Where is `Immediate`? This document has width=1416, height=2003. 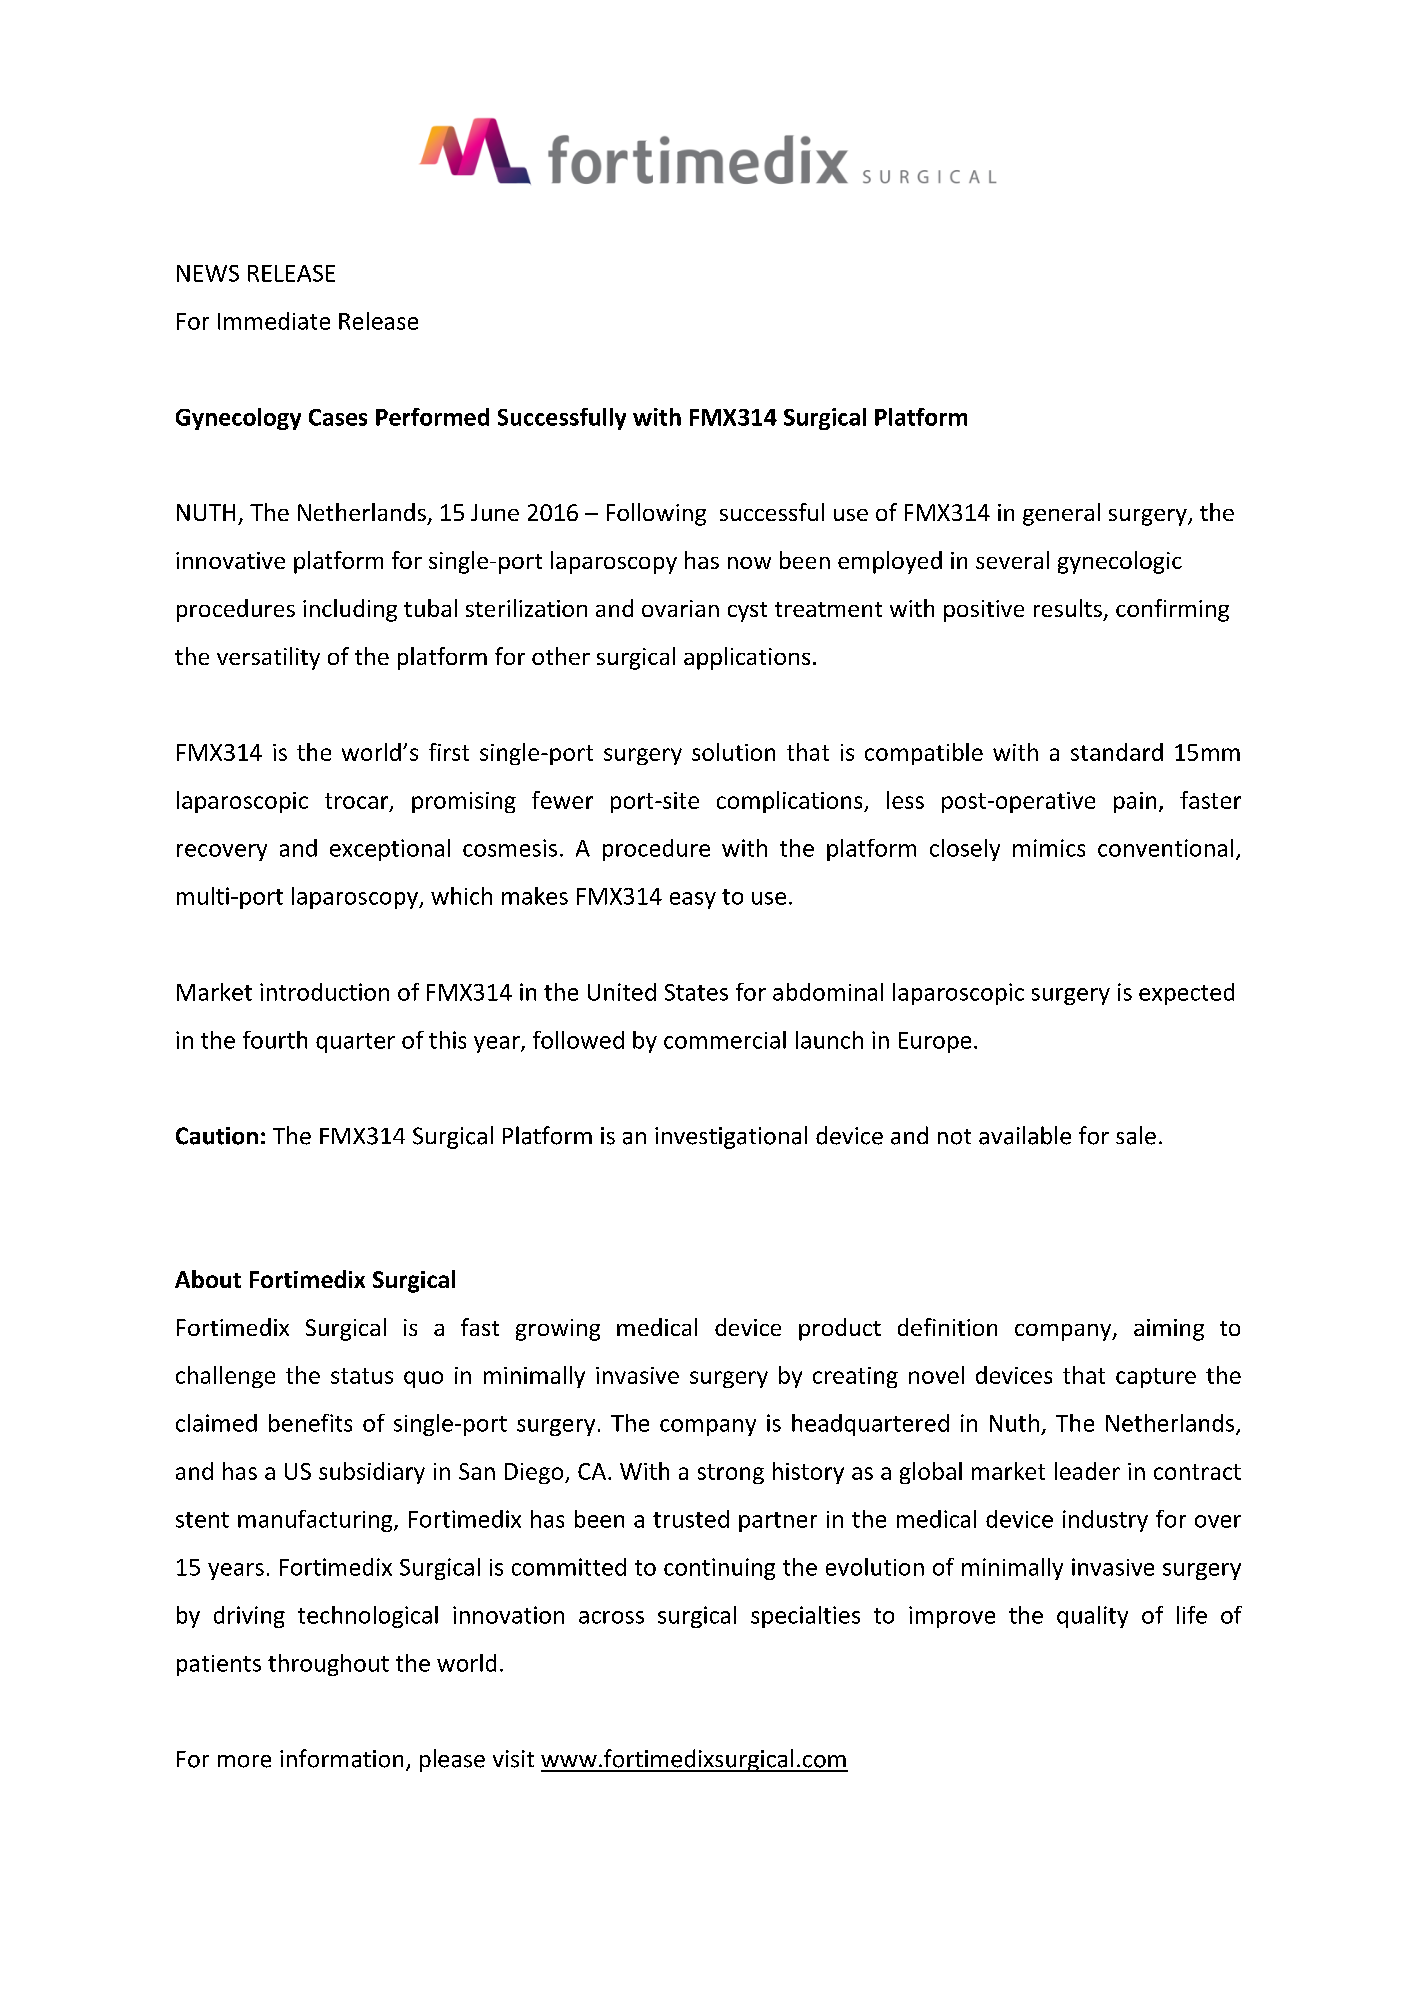 Immediate is located at coordinates (274, 321).
